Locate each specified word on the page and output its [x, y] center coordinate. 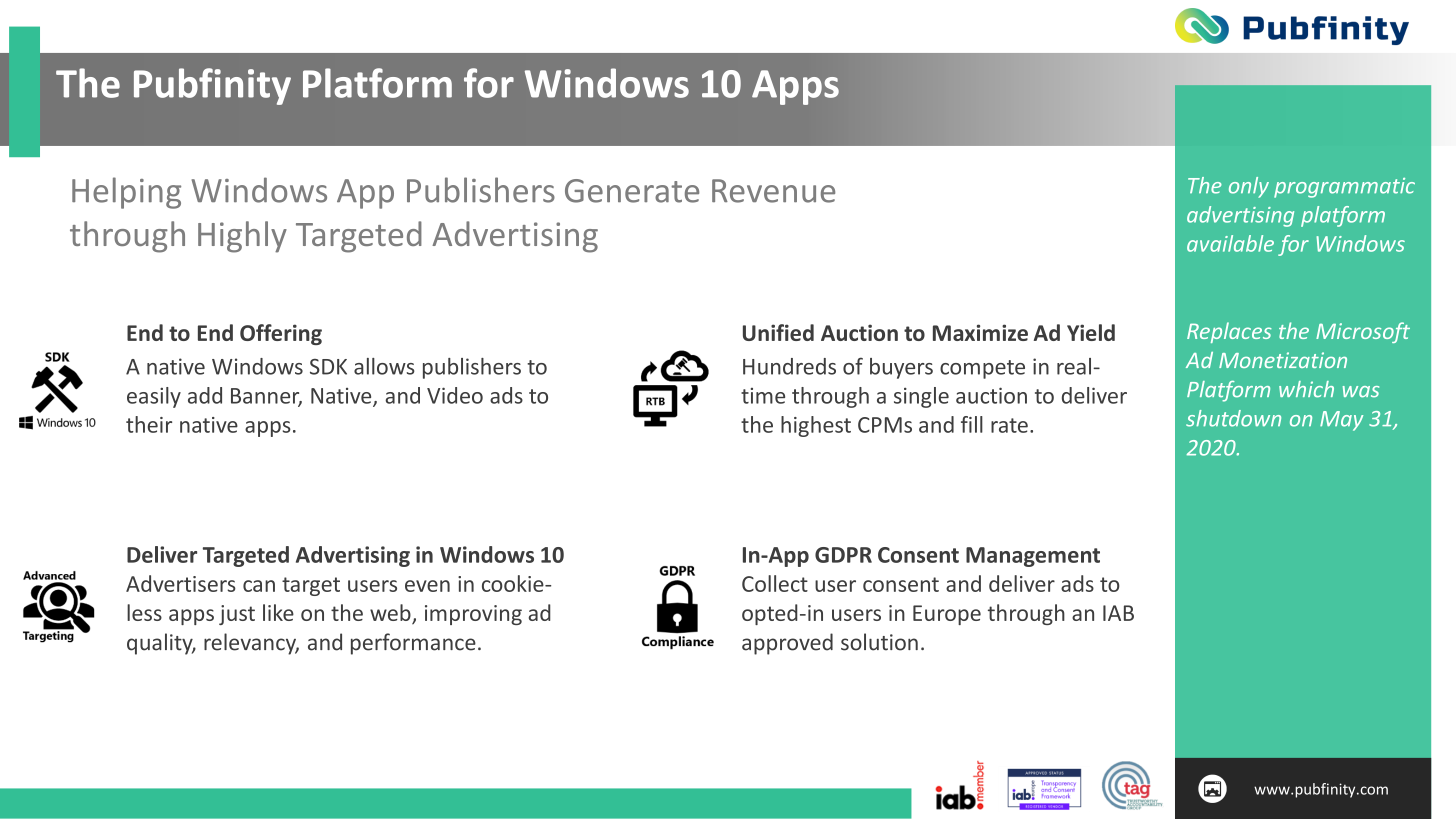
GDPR [843, 555]
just [237, 615]
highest [816, 426]
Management [1033, 557]
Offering [281, 334]
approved [787, 644]
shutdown [1233, 418]
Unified [778, 332]
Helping [126, 193]
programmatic [1344, 188]
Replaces [1229, 332]
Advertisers [181, 583]
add [205, 395]
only [1249, 187]
